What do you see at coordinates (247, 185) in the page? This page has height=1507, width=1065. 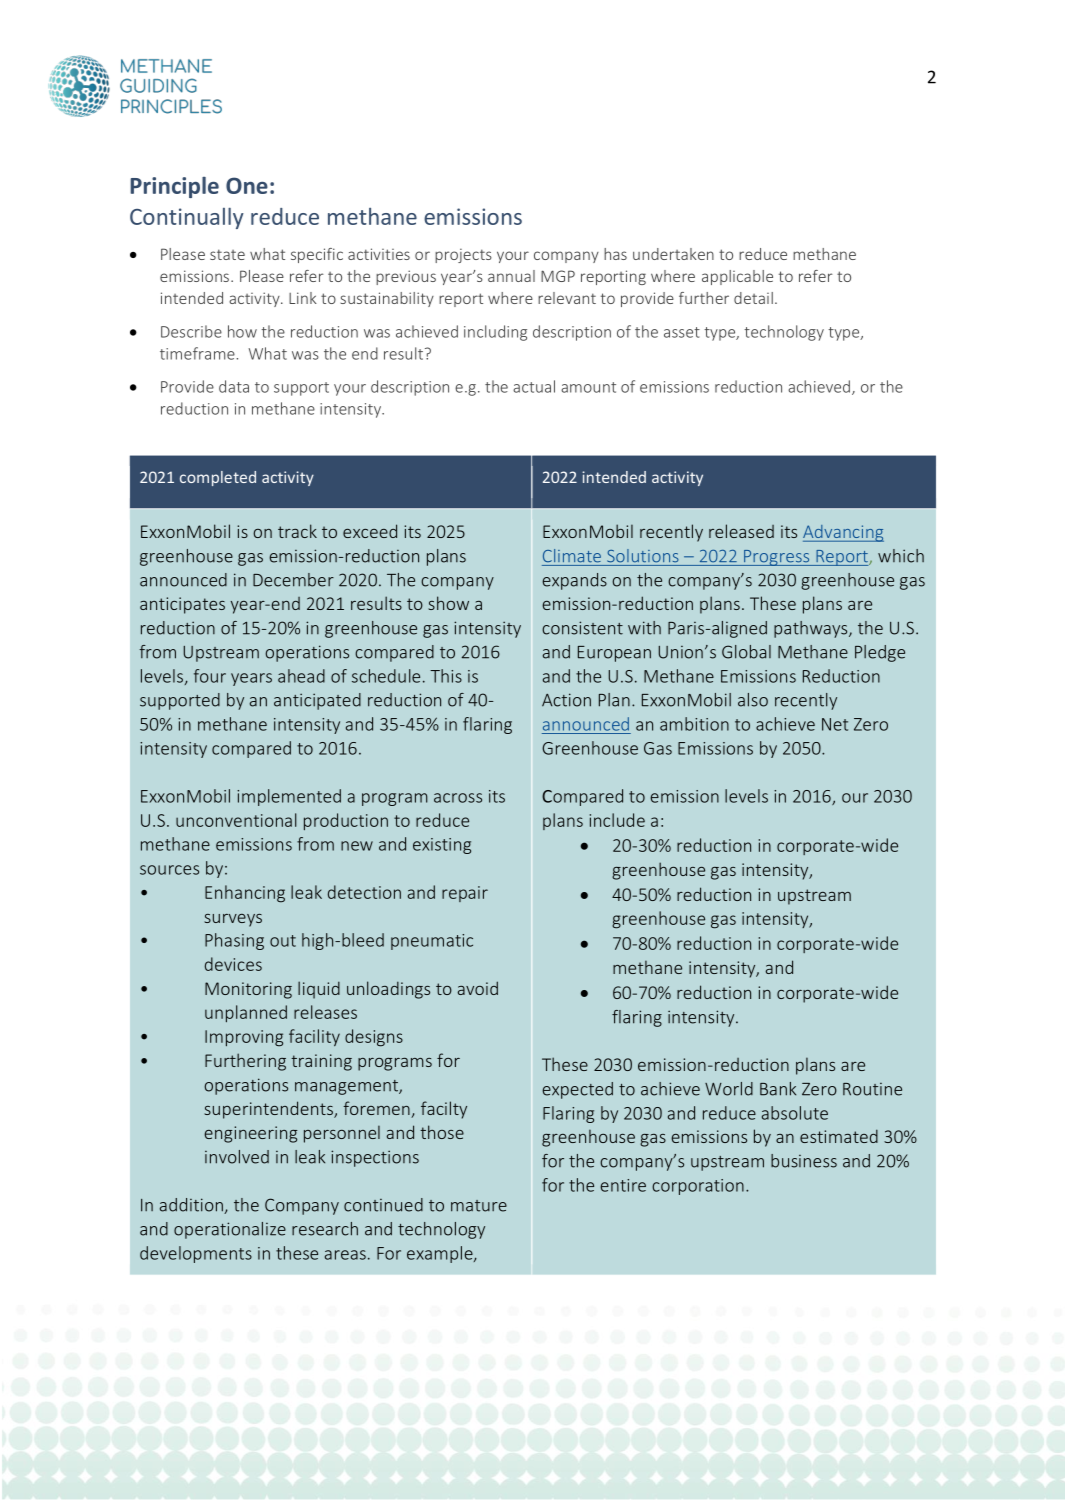 I see `One` at bounding box center [247, 185].
